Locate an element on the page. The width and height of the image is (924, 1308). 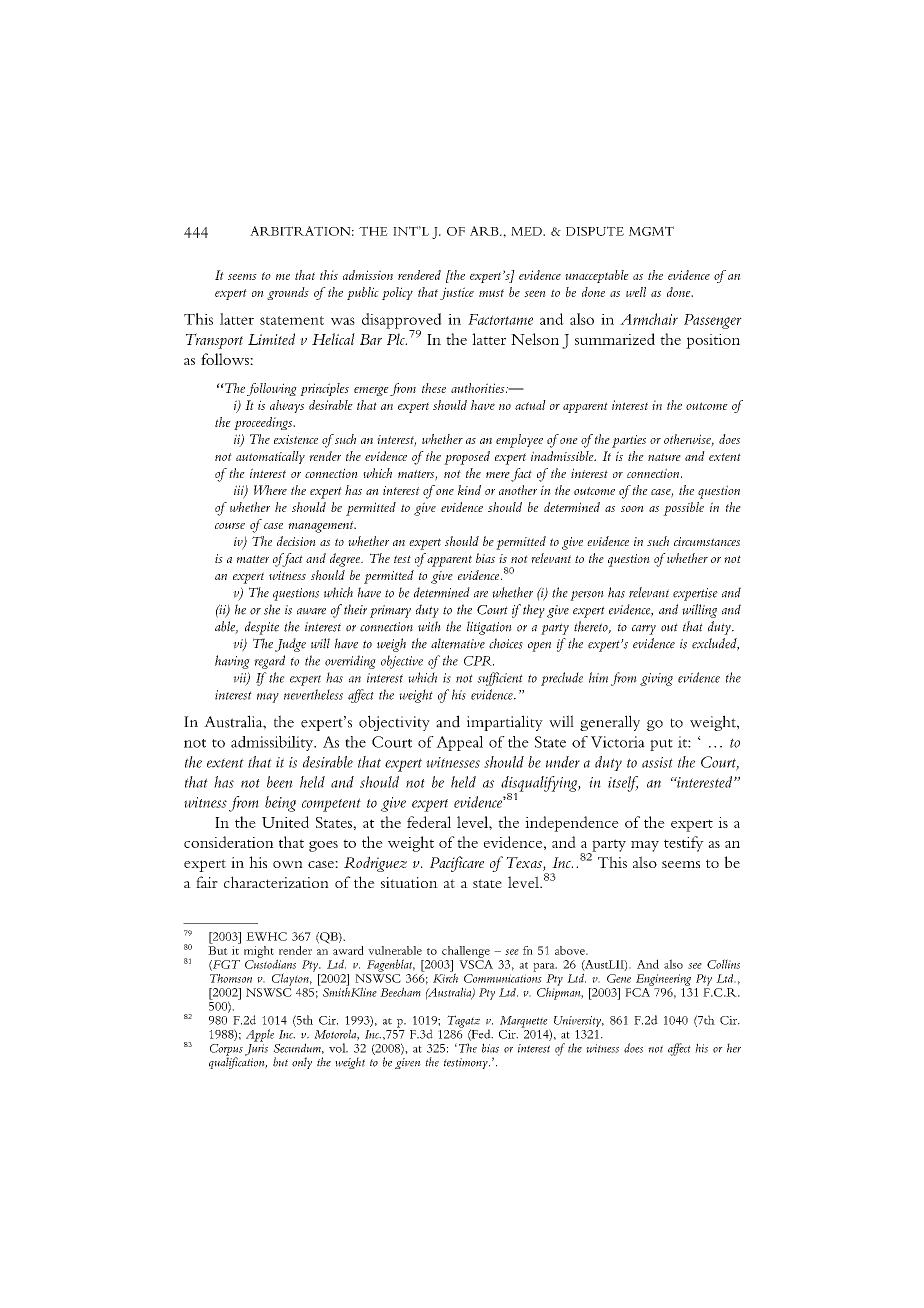
regard is located at coordinates (269, 662).
